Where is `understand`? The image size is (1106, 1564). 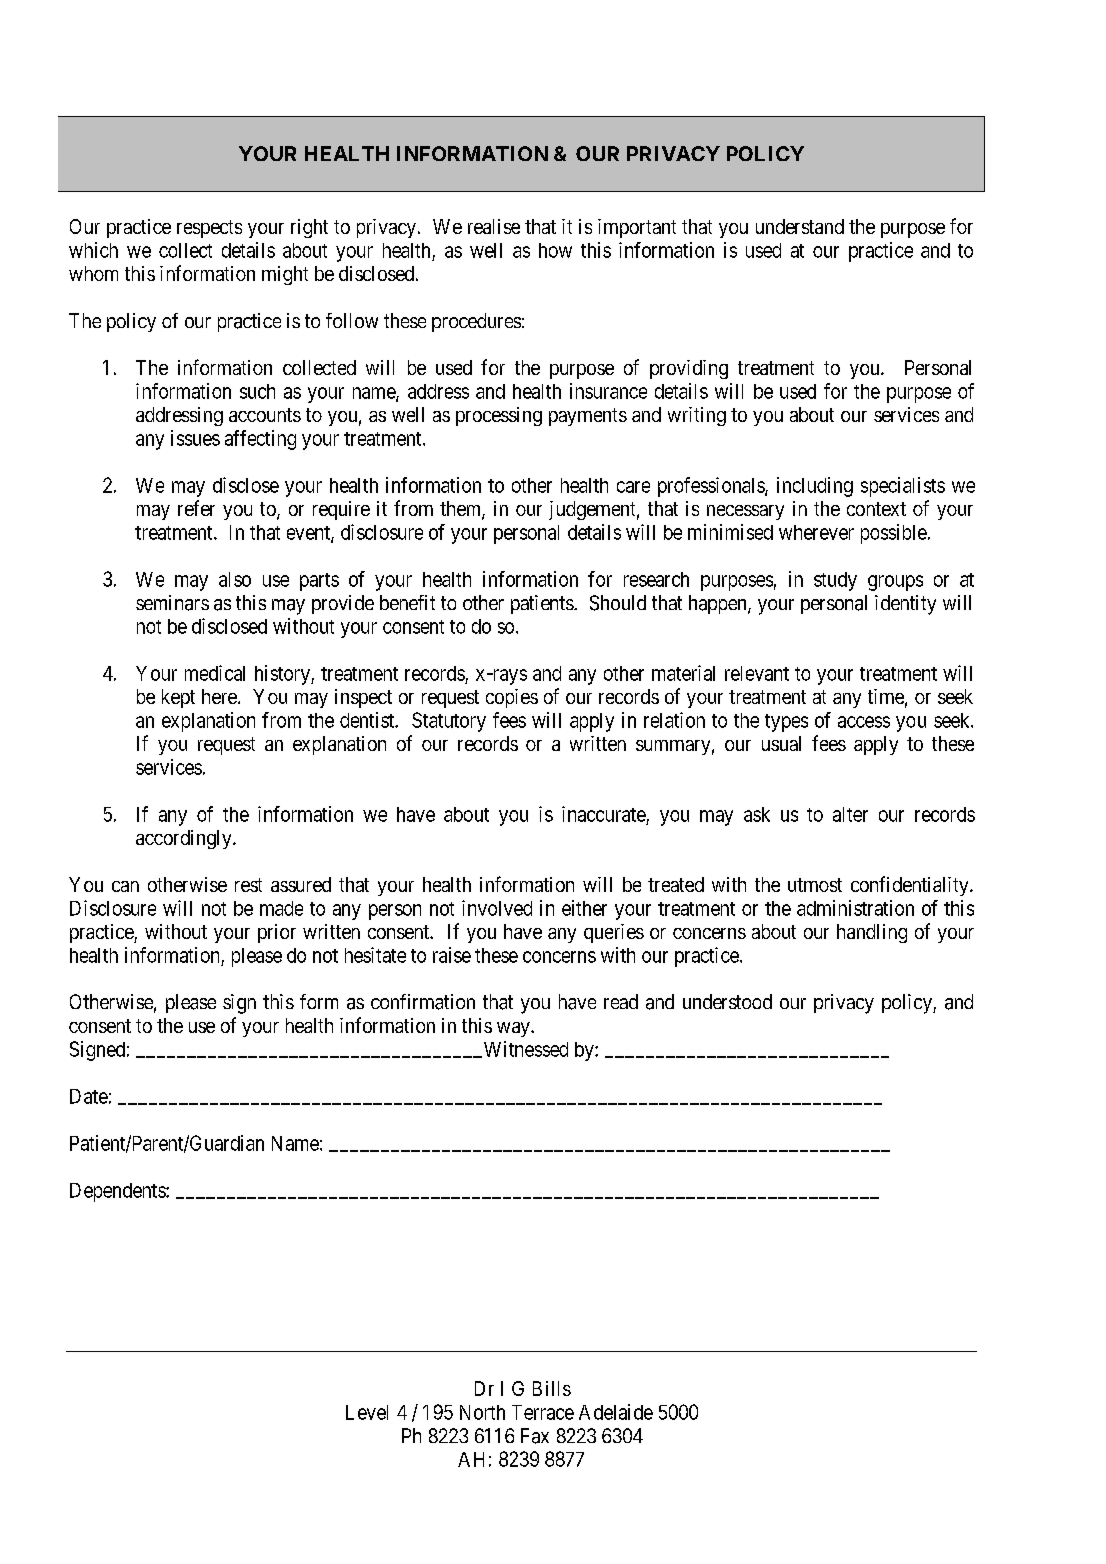
understand is located at coordinates (800, 226).
